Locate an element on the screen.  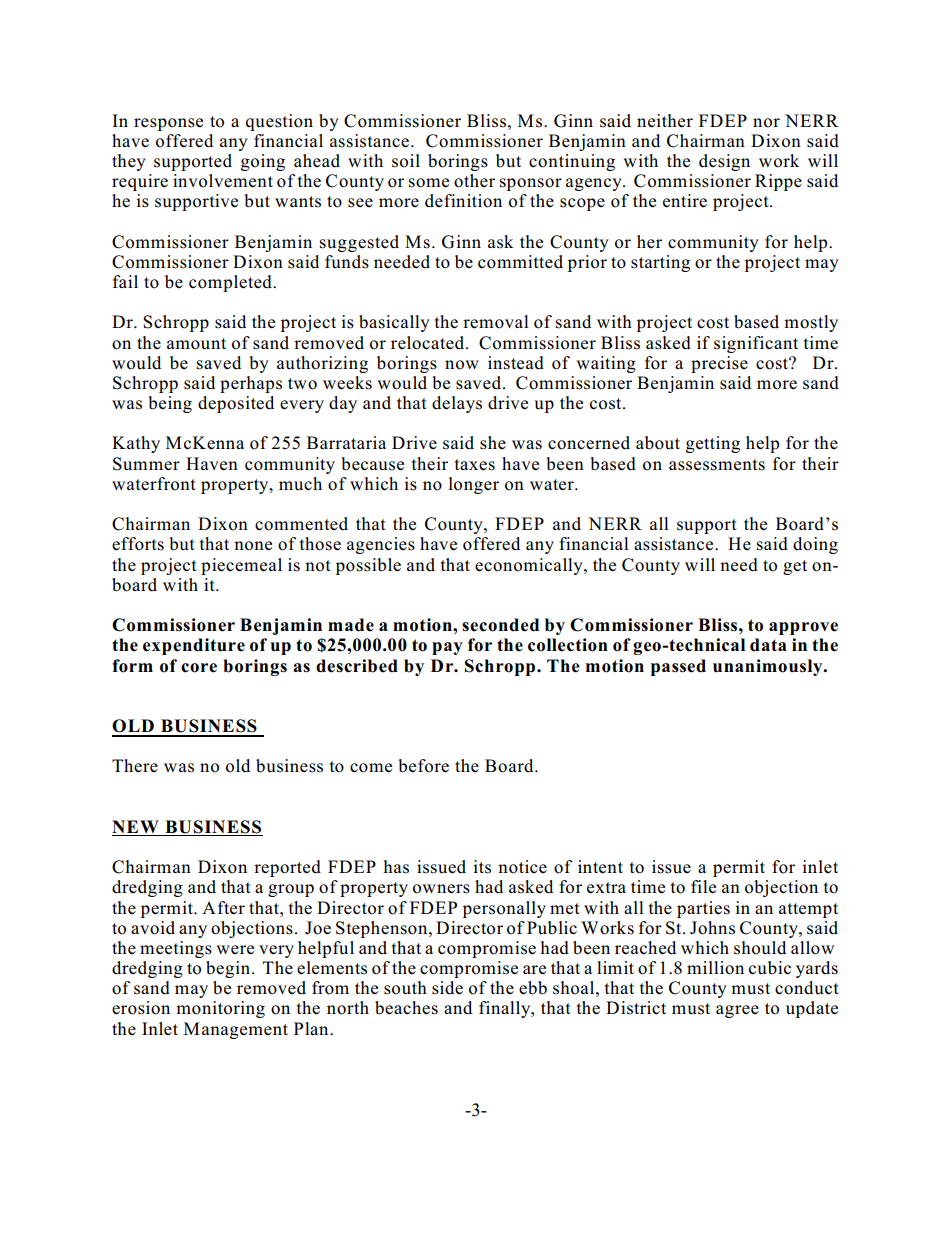
unanimously is located at coordinates (769, 667).
